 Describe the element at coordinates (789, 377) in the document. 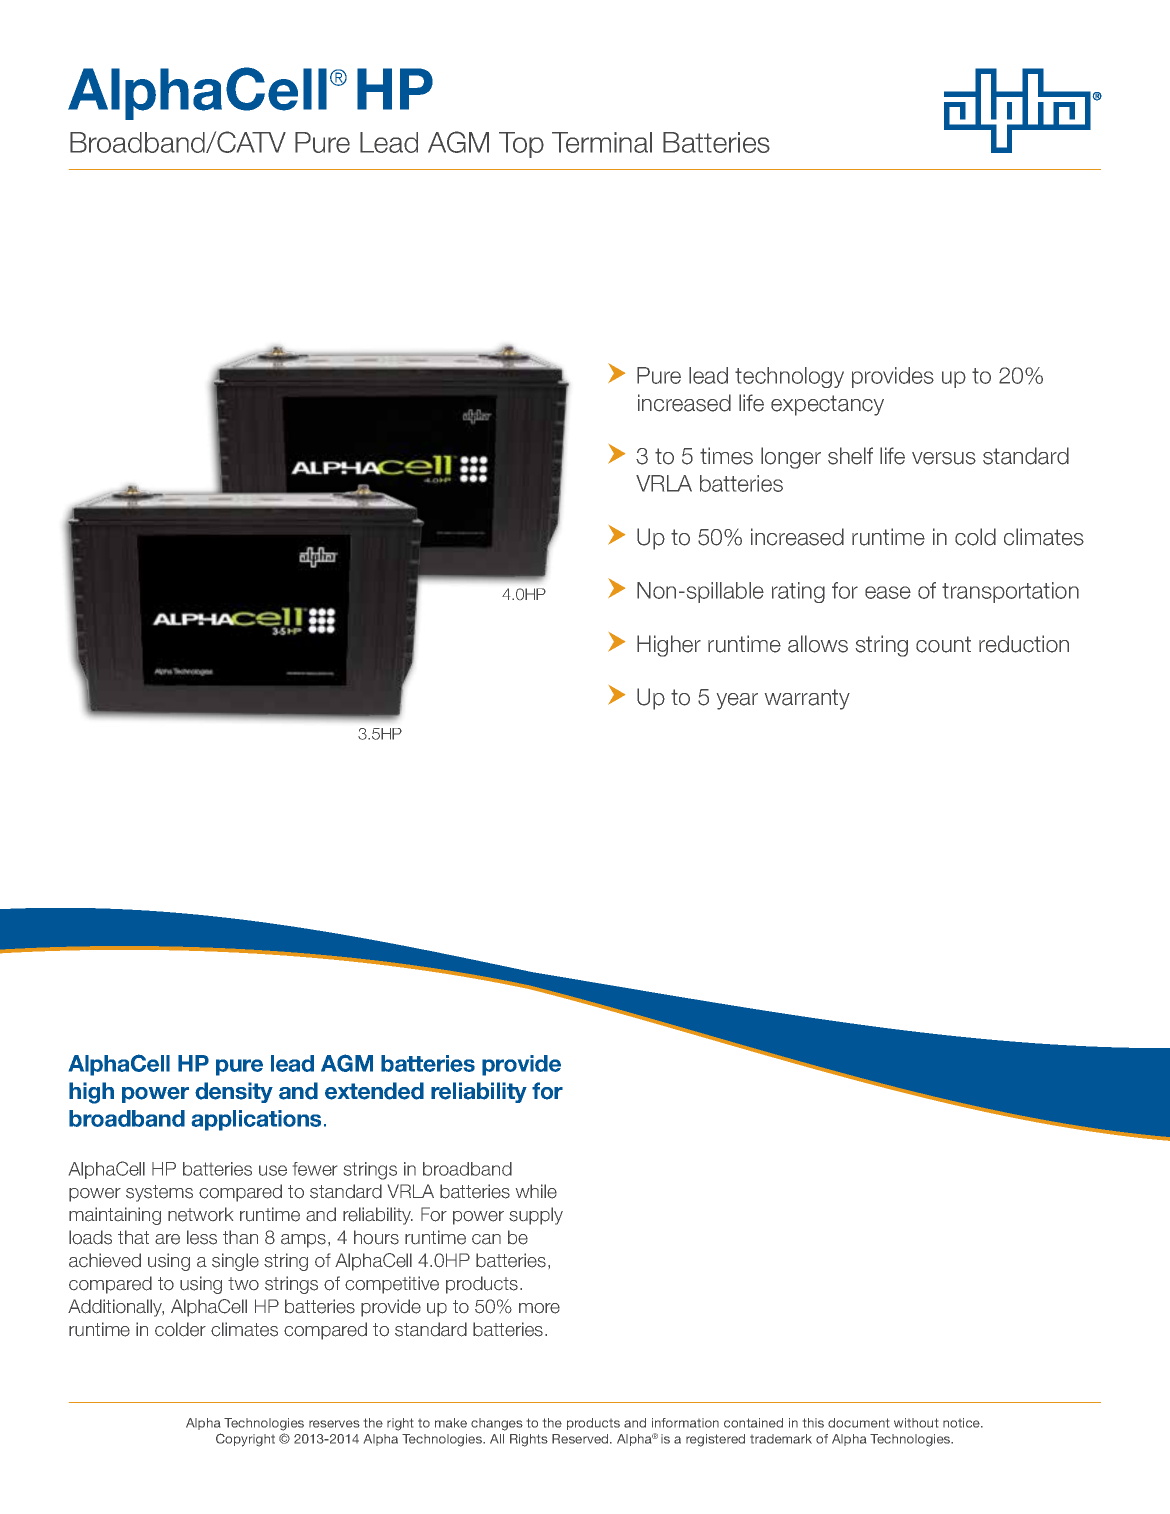

I see `technology` at that location.
